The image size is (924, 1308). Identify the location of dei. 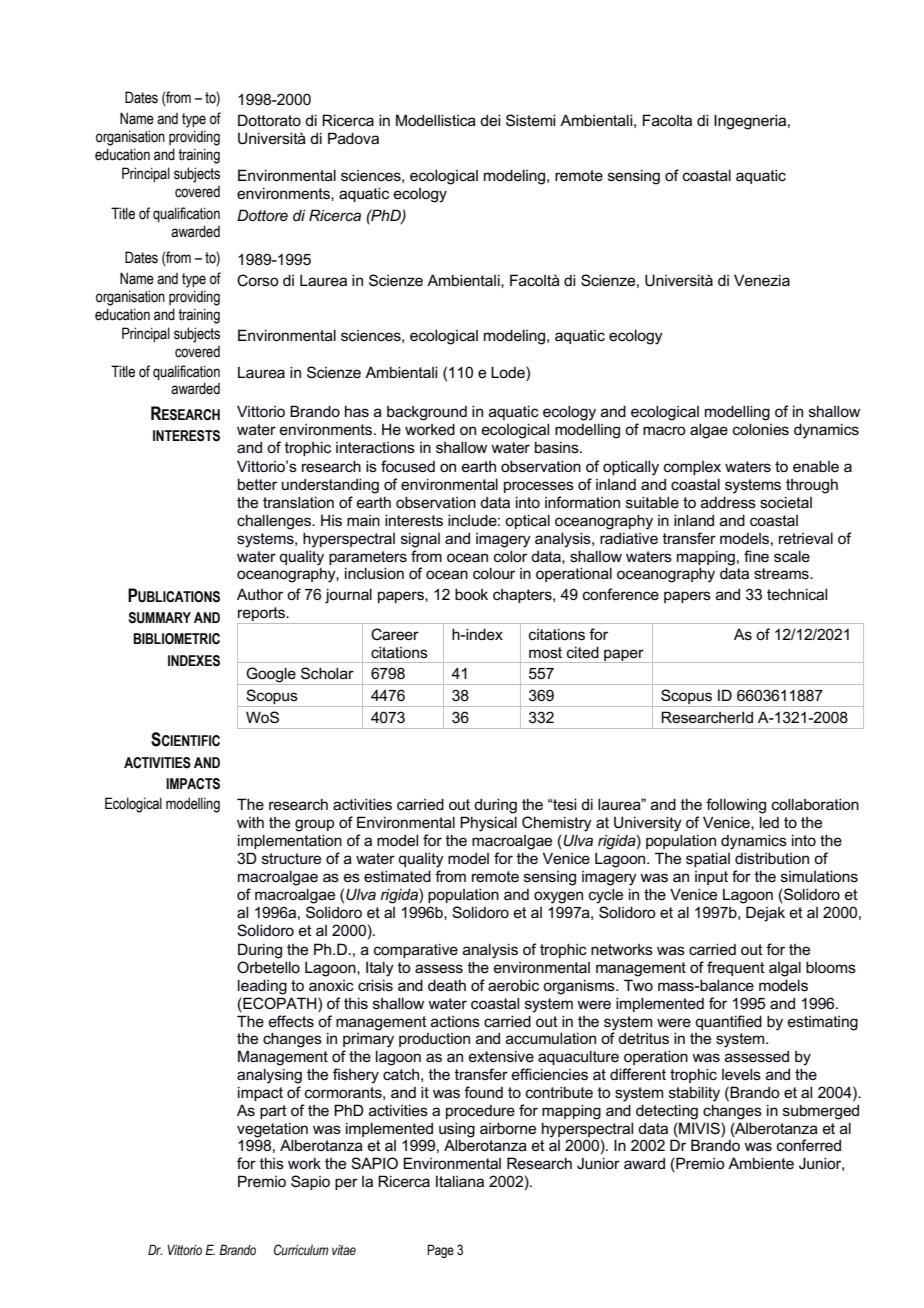
(490, 120).
